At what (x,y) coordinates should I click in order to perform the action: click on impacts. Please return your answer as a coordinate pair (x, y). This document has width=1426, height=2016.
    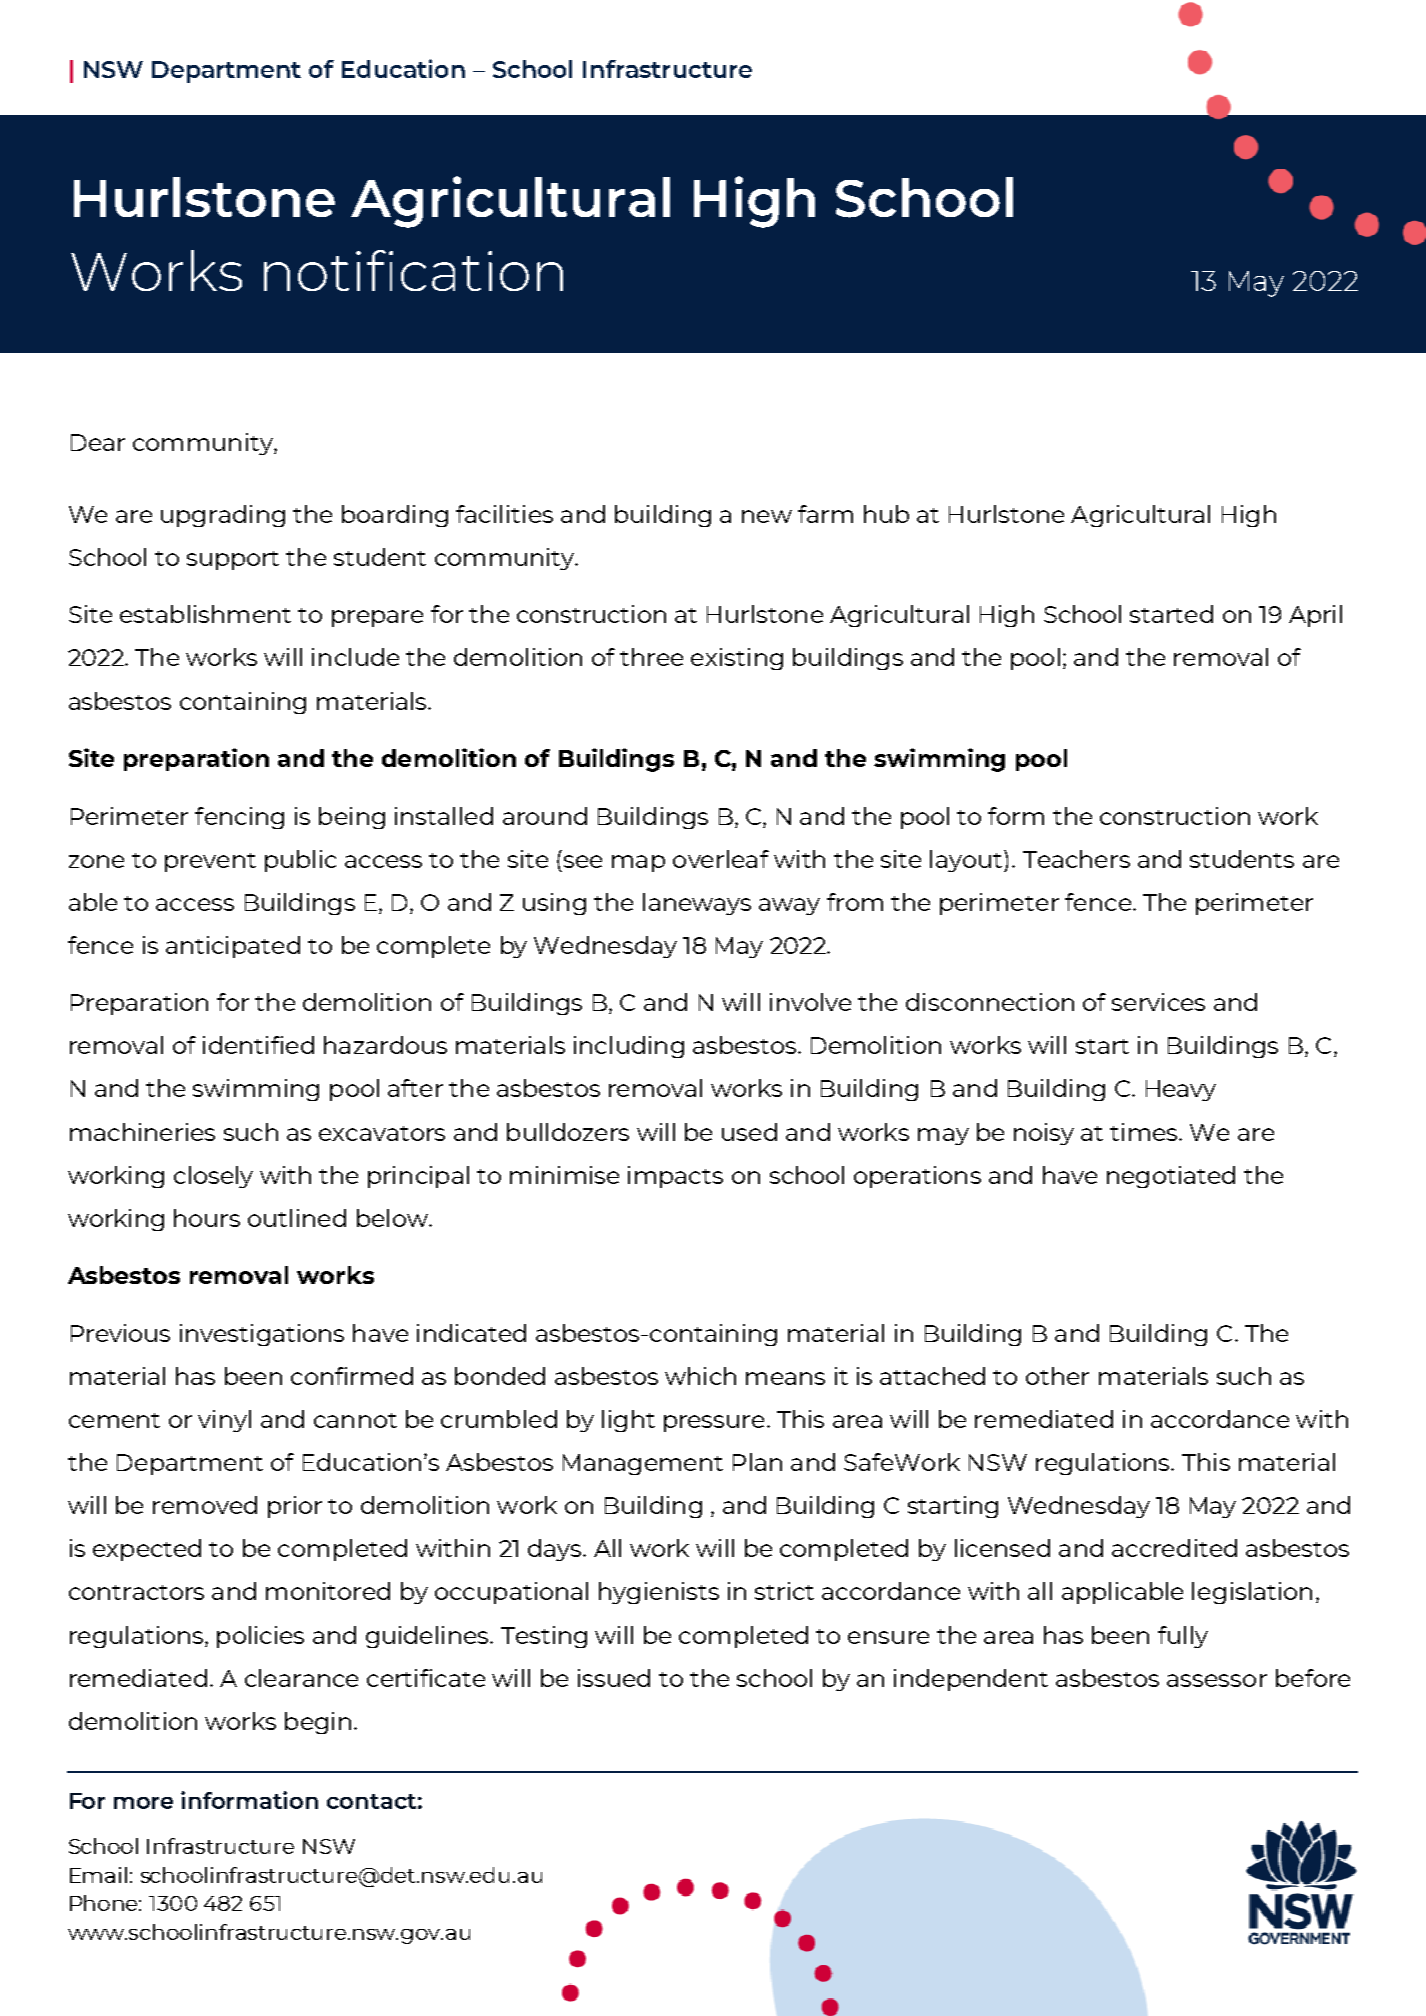
    Looking at the image, I should click on (675, 1177).
